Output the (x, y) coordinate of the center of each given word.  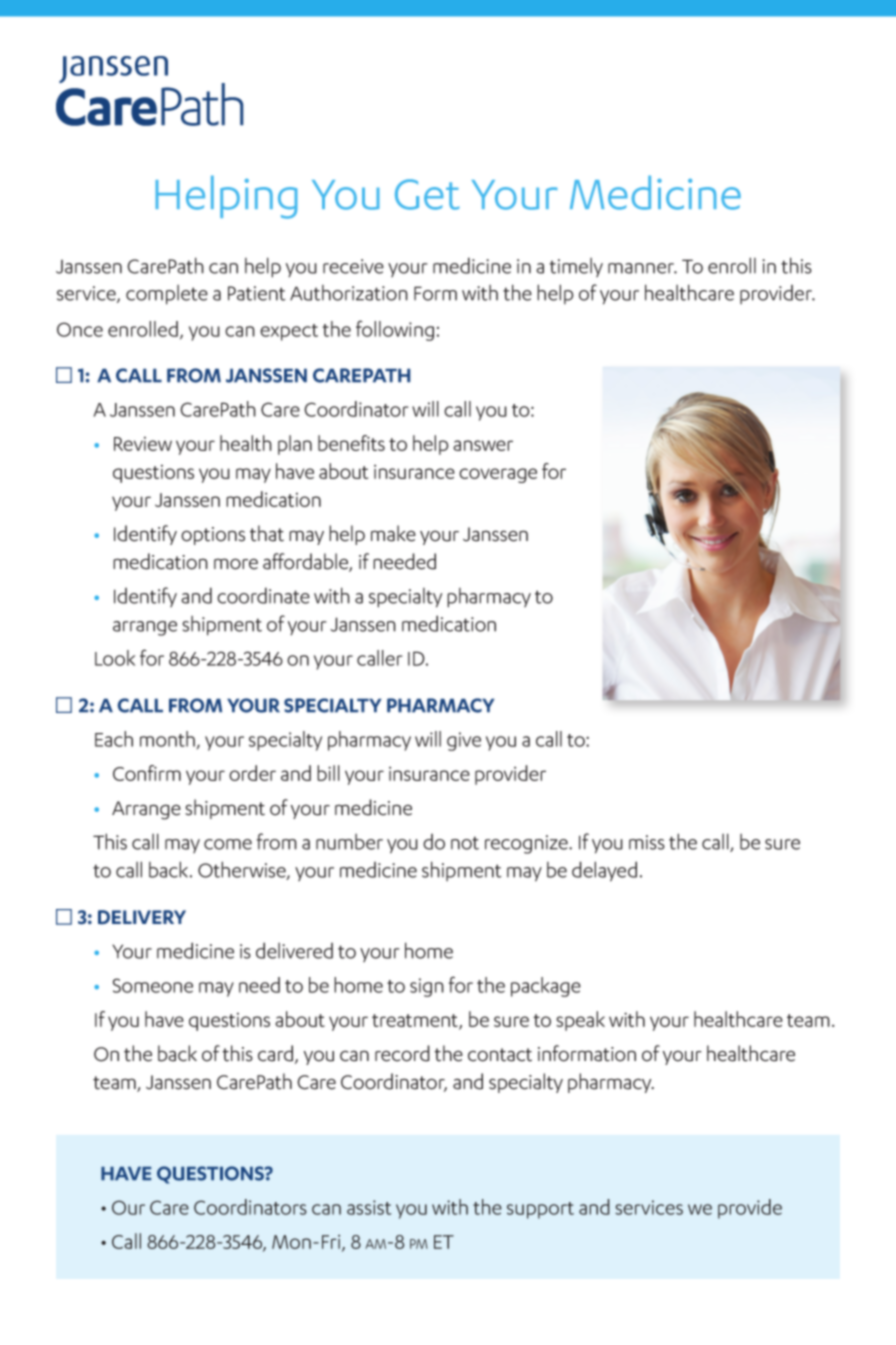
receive (353, 266)
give (464, 741)
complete (167, 295)
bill (328, 773)
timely (576, 267)
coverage (498, 475)
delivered (294, 950)
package (546, 987)
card (277, 1054)
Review (143, 444)
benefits (351, 443)
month (167, 739)
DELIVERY (142, 917)
